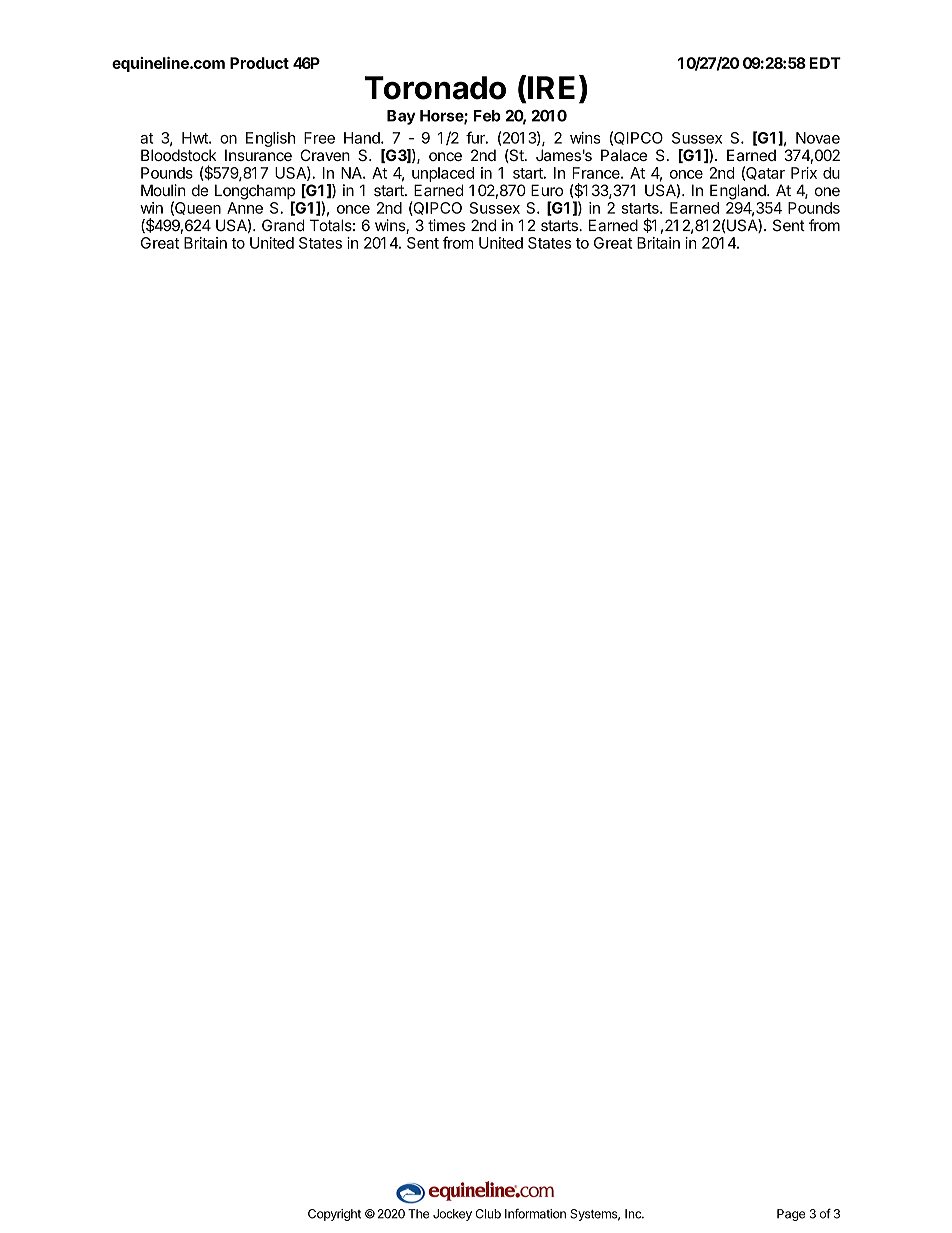 Image resolution: width=952 pixels, height=1233 pixels. Describe the element at coordinates (259, 63) in the image. I see `Product` at that location.
